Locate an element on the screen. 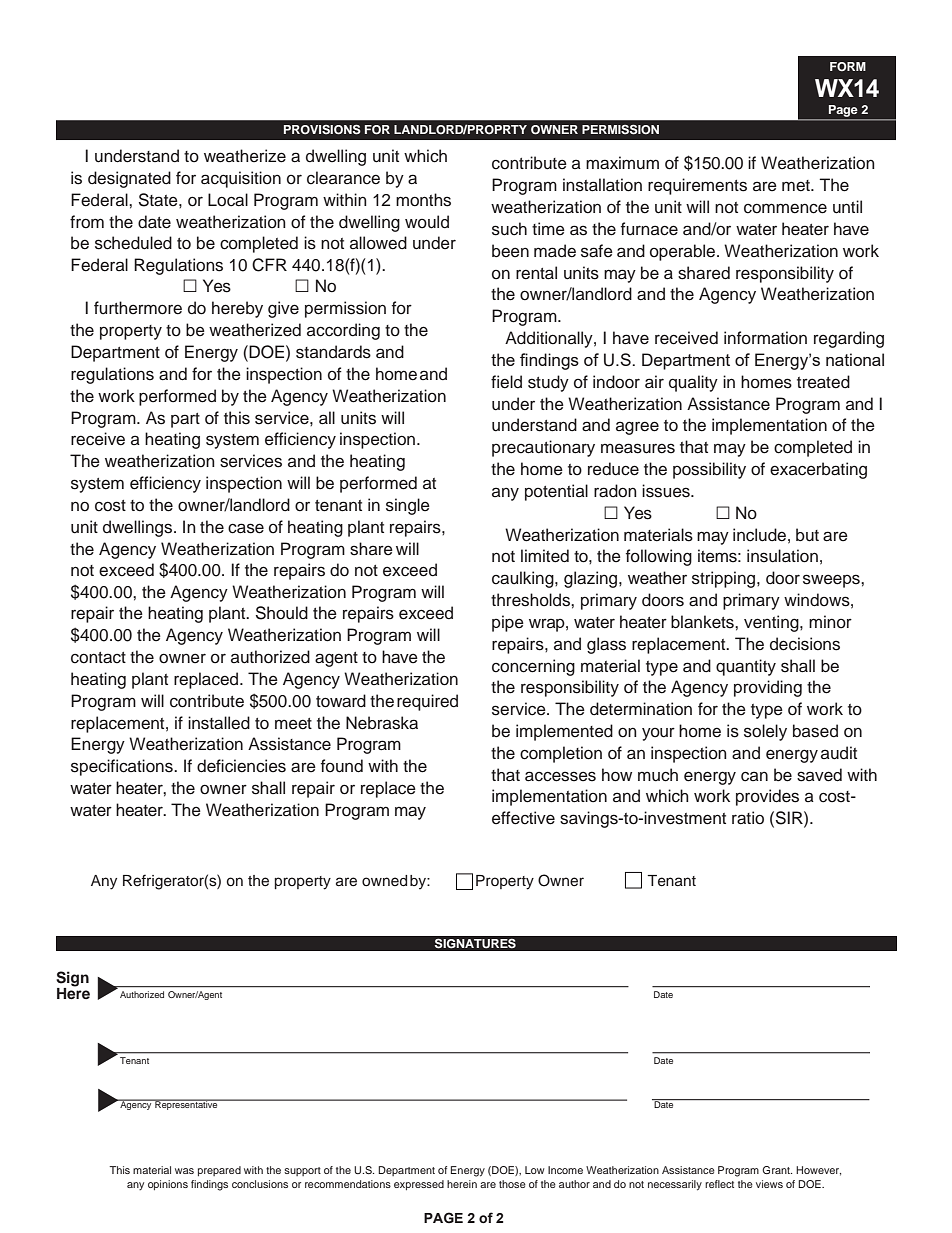  those is located at coordinates (512, 1184).
